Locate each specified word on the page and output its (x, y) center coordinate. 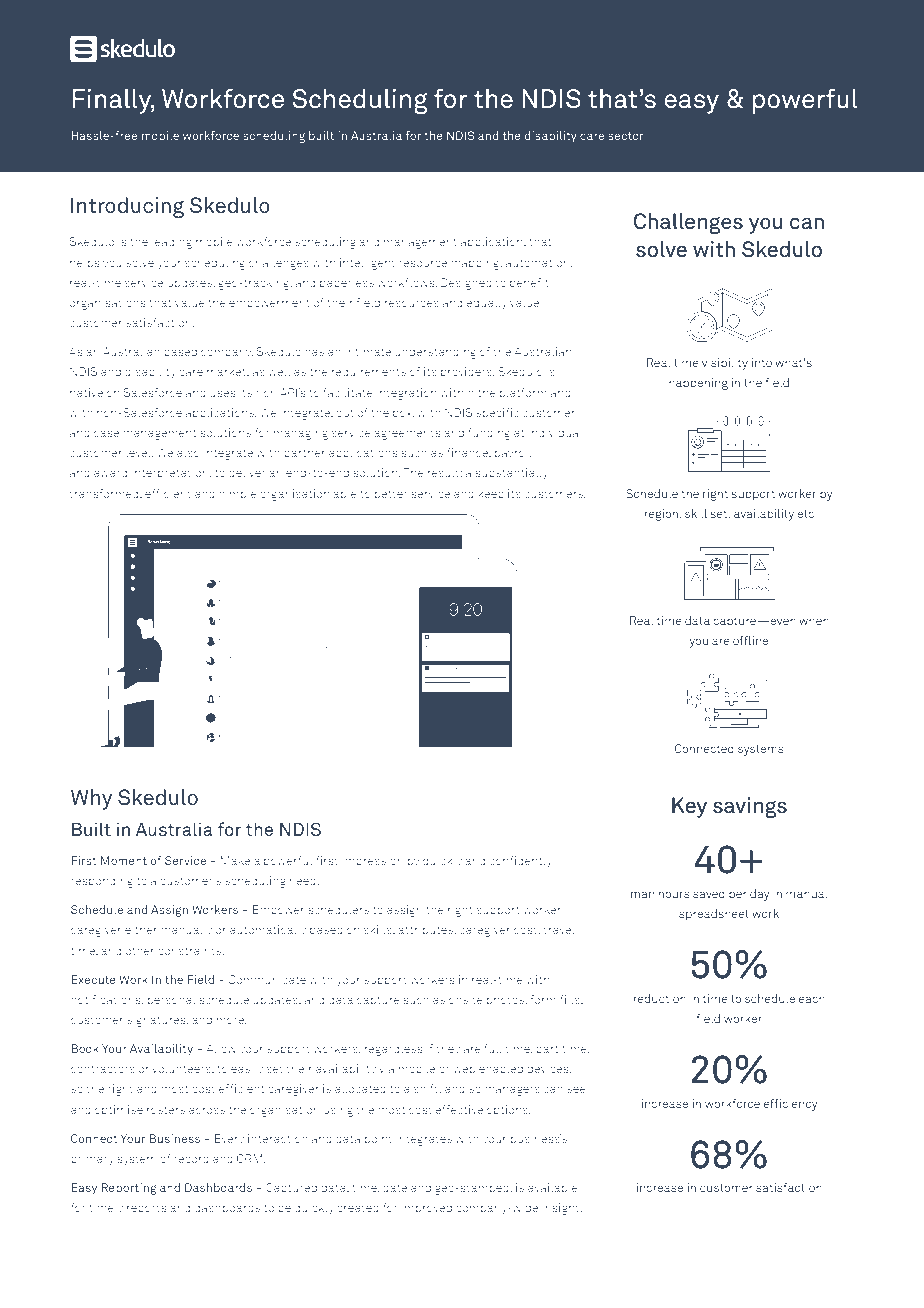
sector (626, 136)
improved (427, 1208)
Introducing (127, 207)
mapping (476, 264)
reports (147, 1209)
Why (91, 799)
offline (750, 640)
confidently (520, 862)
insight (562, 1209)
